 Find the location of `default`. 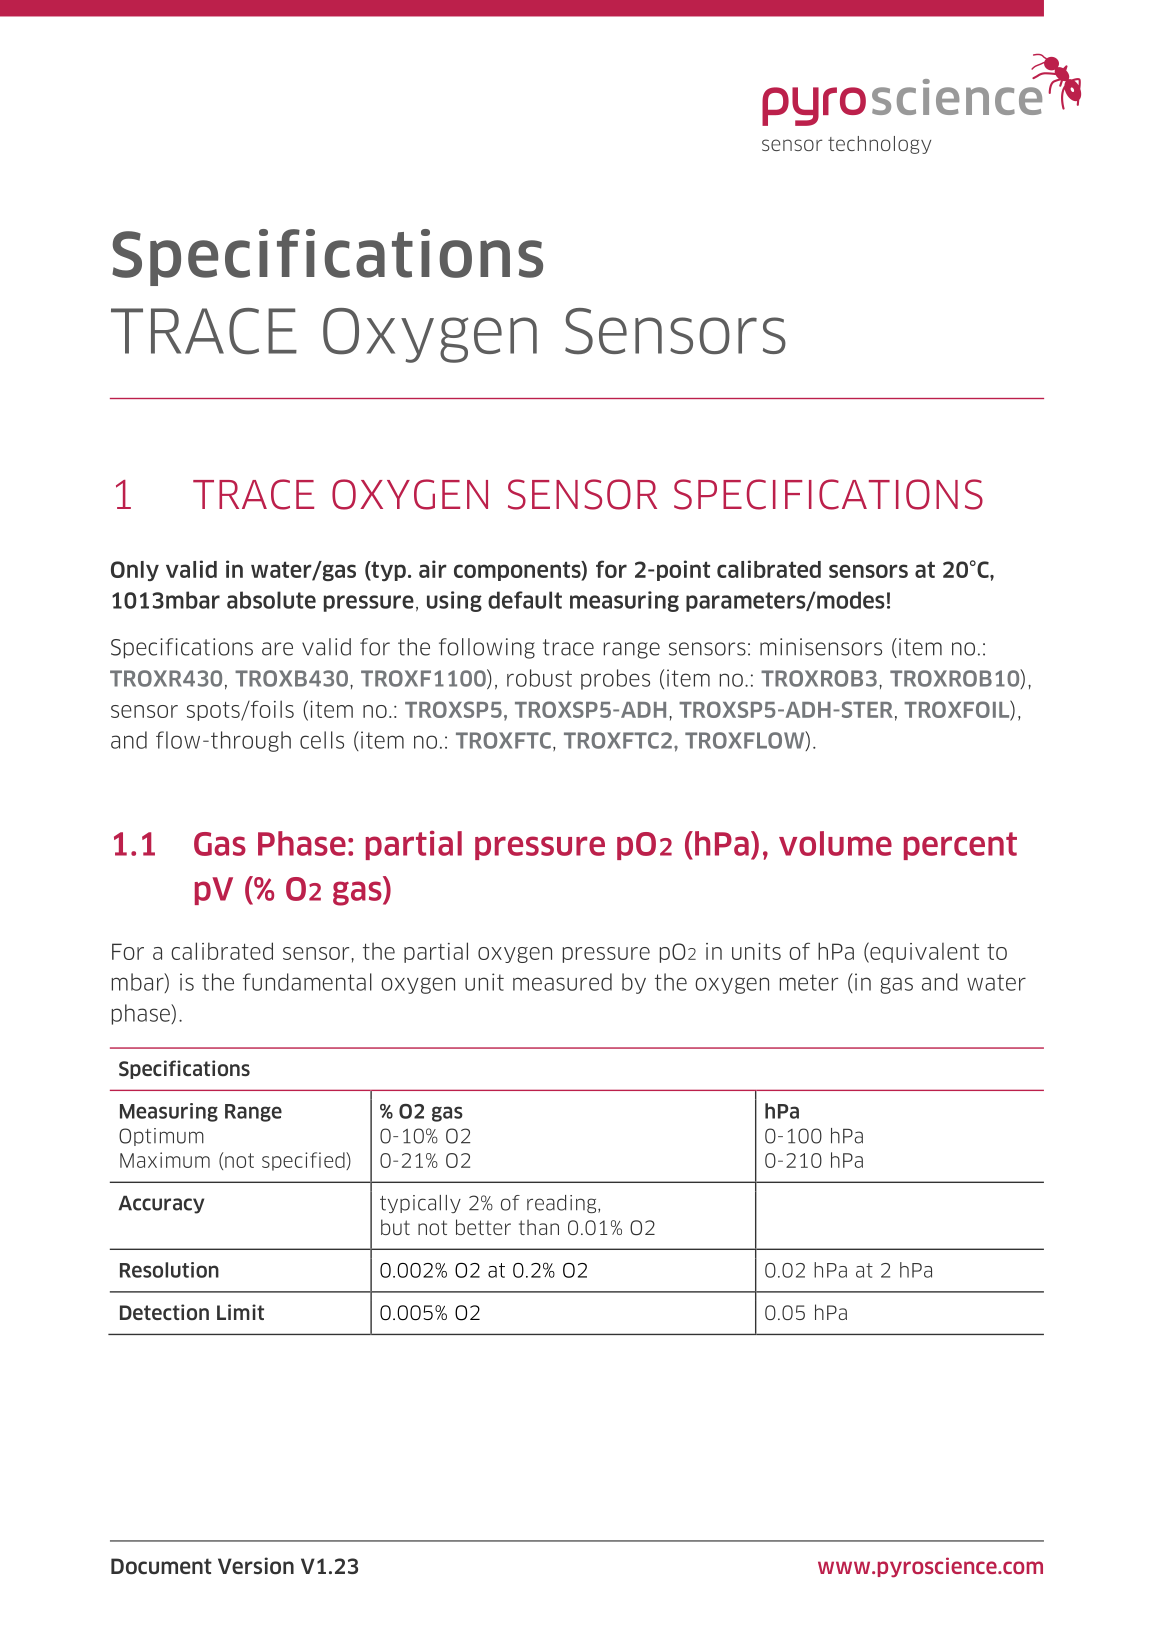

default is located at coordinates (525, 600).
